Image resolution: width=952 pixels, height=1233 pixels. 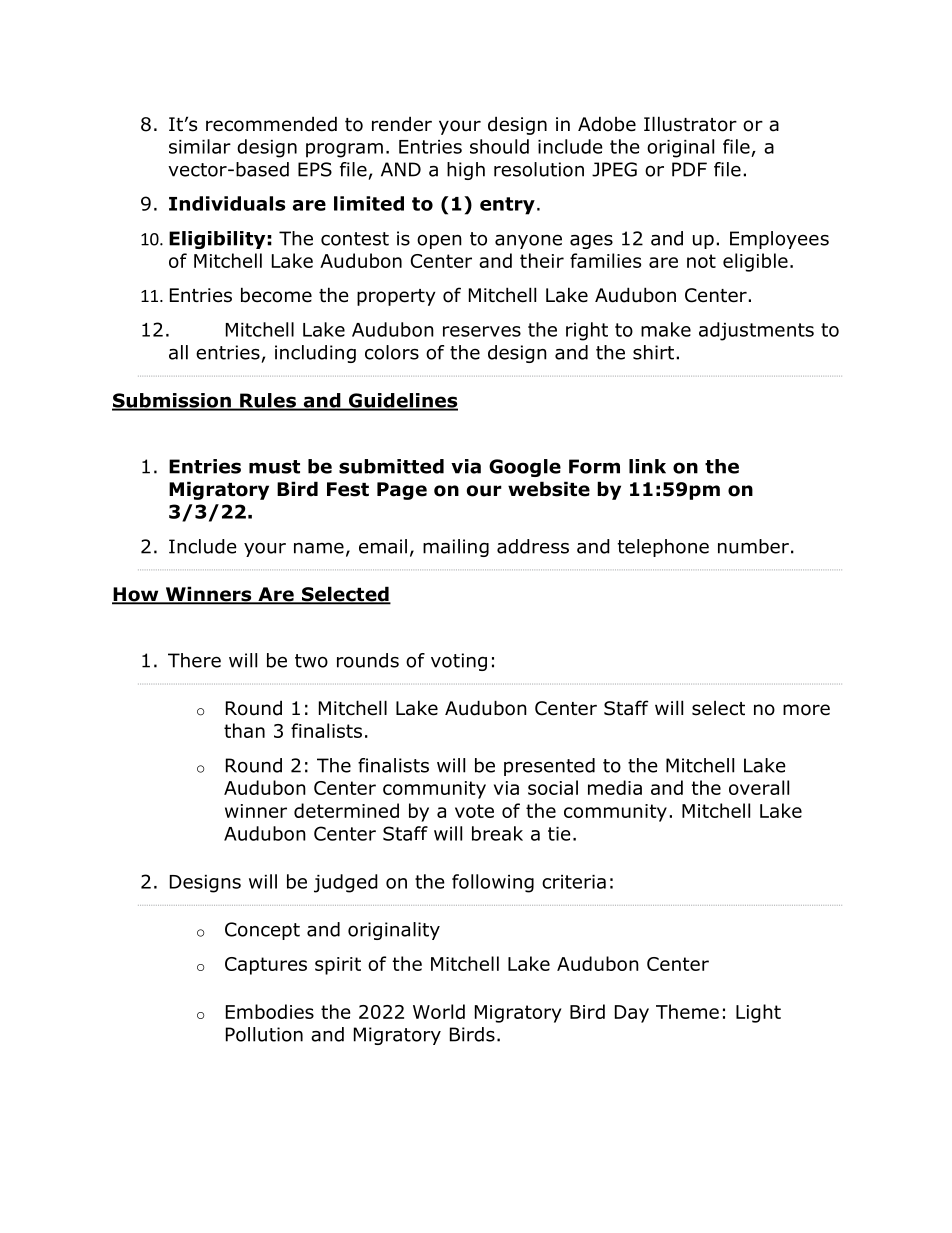 What do you see at coordinates (270, 1011) in the document?
I see `Embodies` at bounding box center [270, 1011].
